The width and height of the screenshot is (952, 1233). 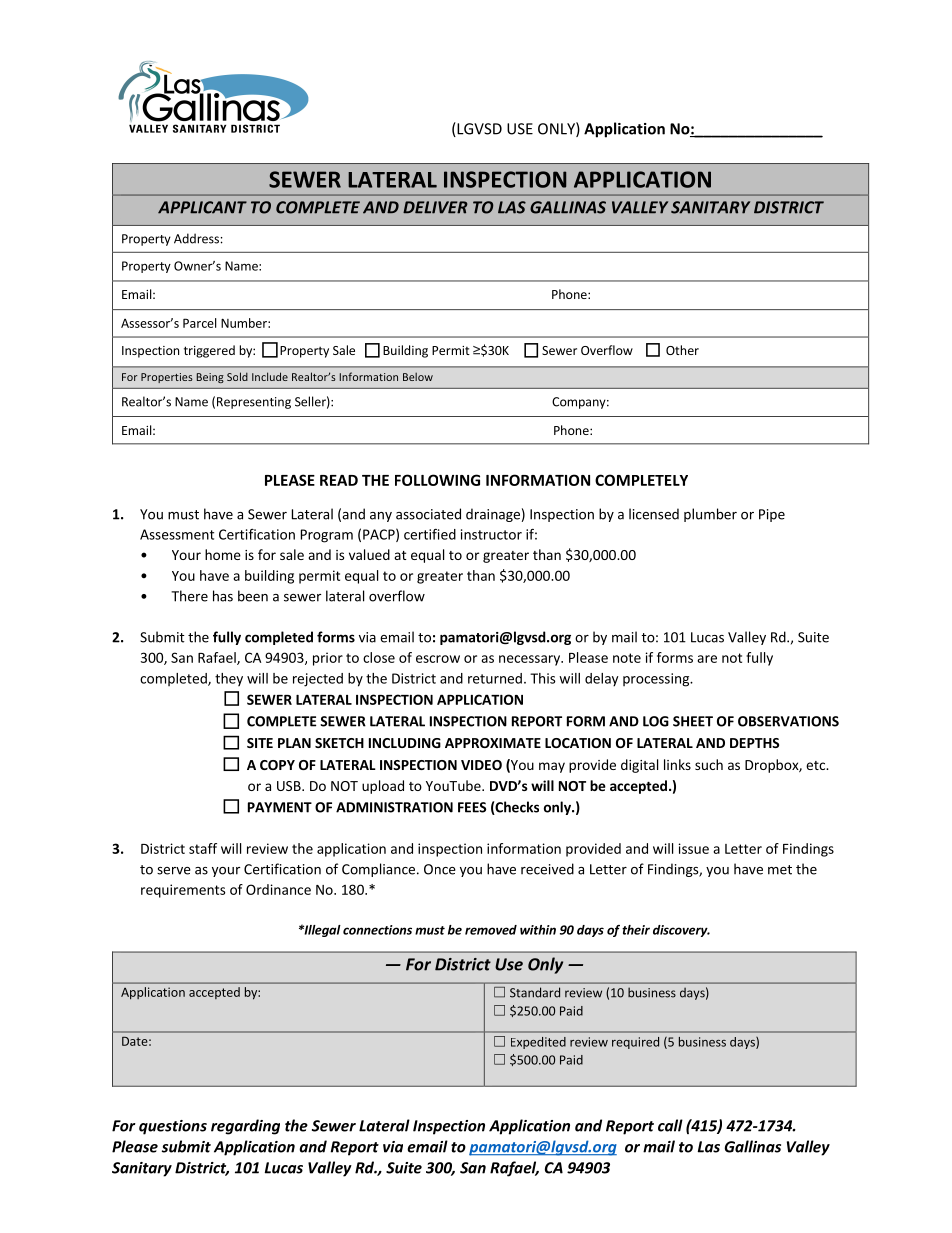 I want to click on Expedited, so click(x=538, y=1043).
